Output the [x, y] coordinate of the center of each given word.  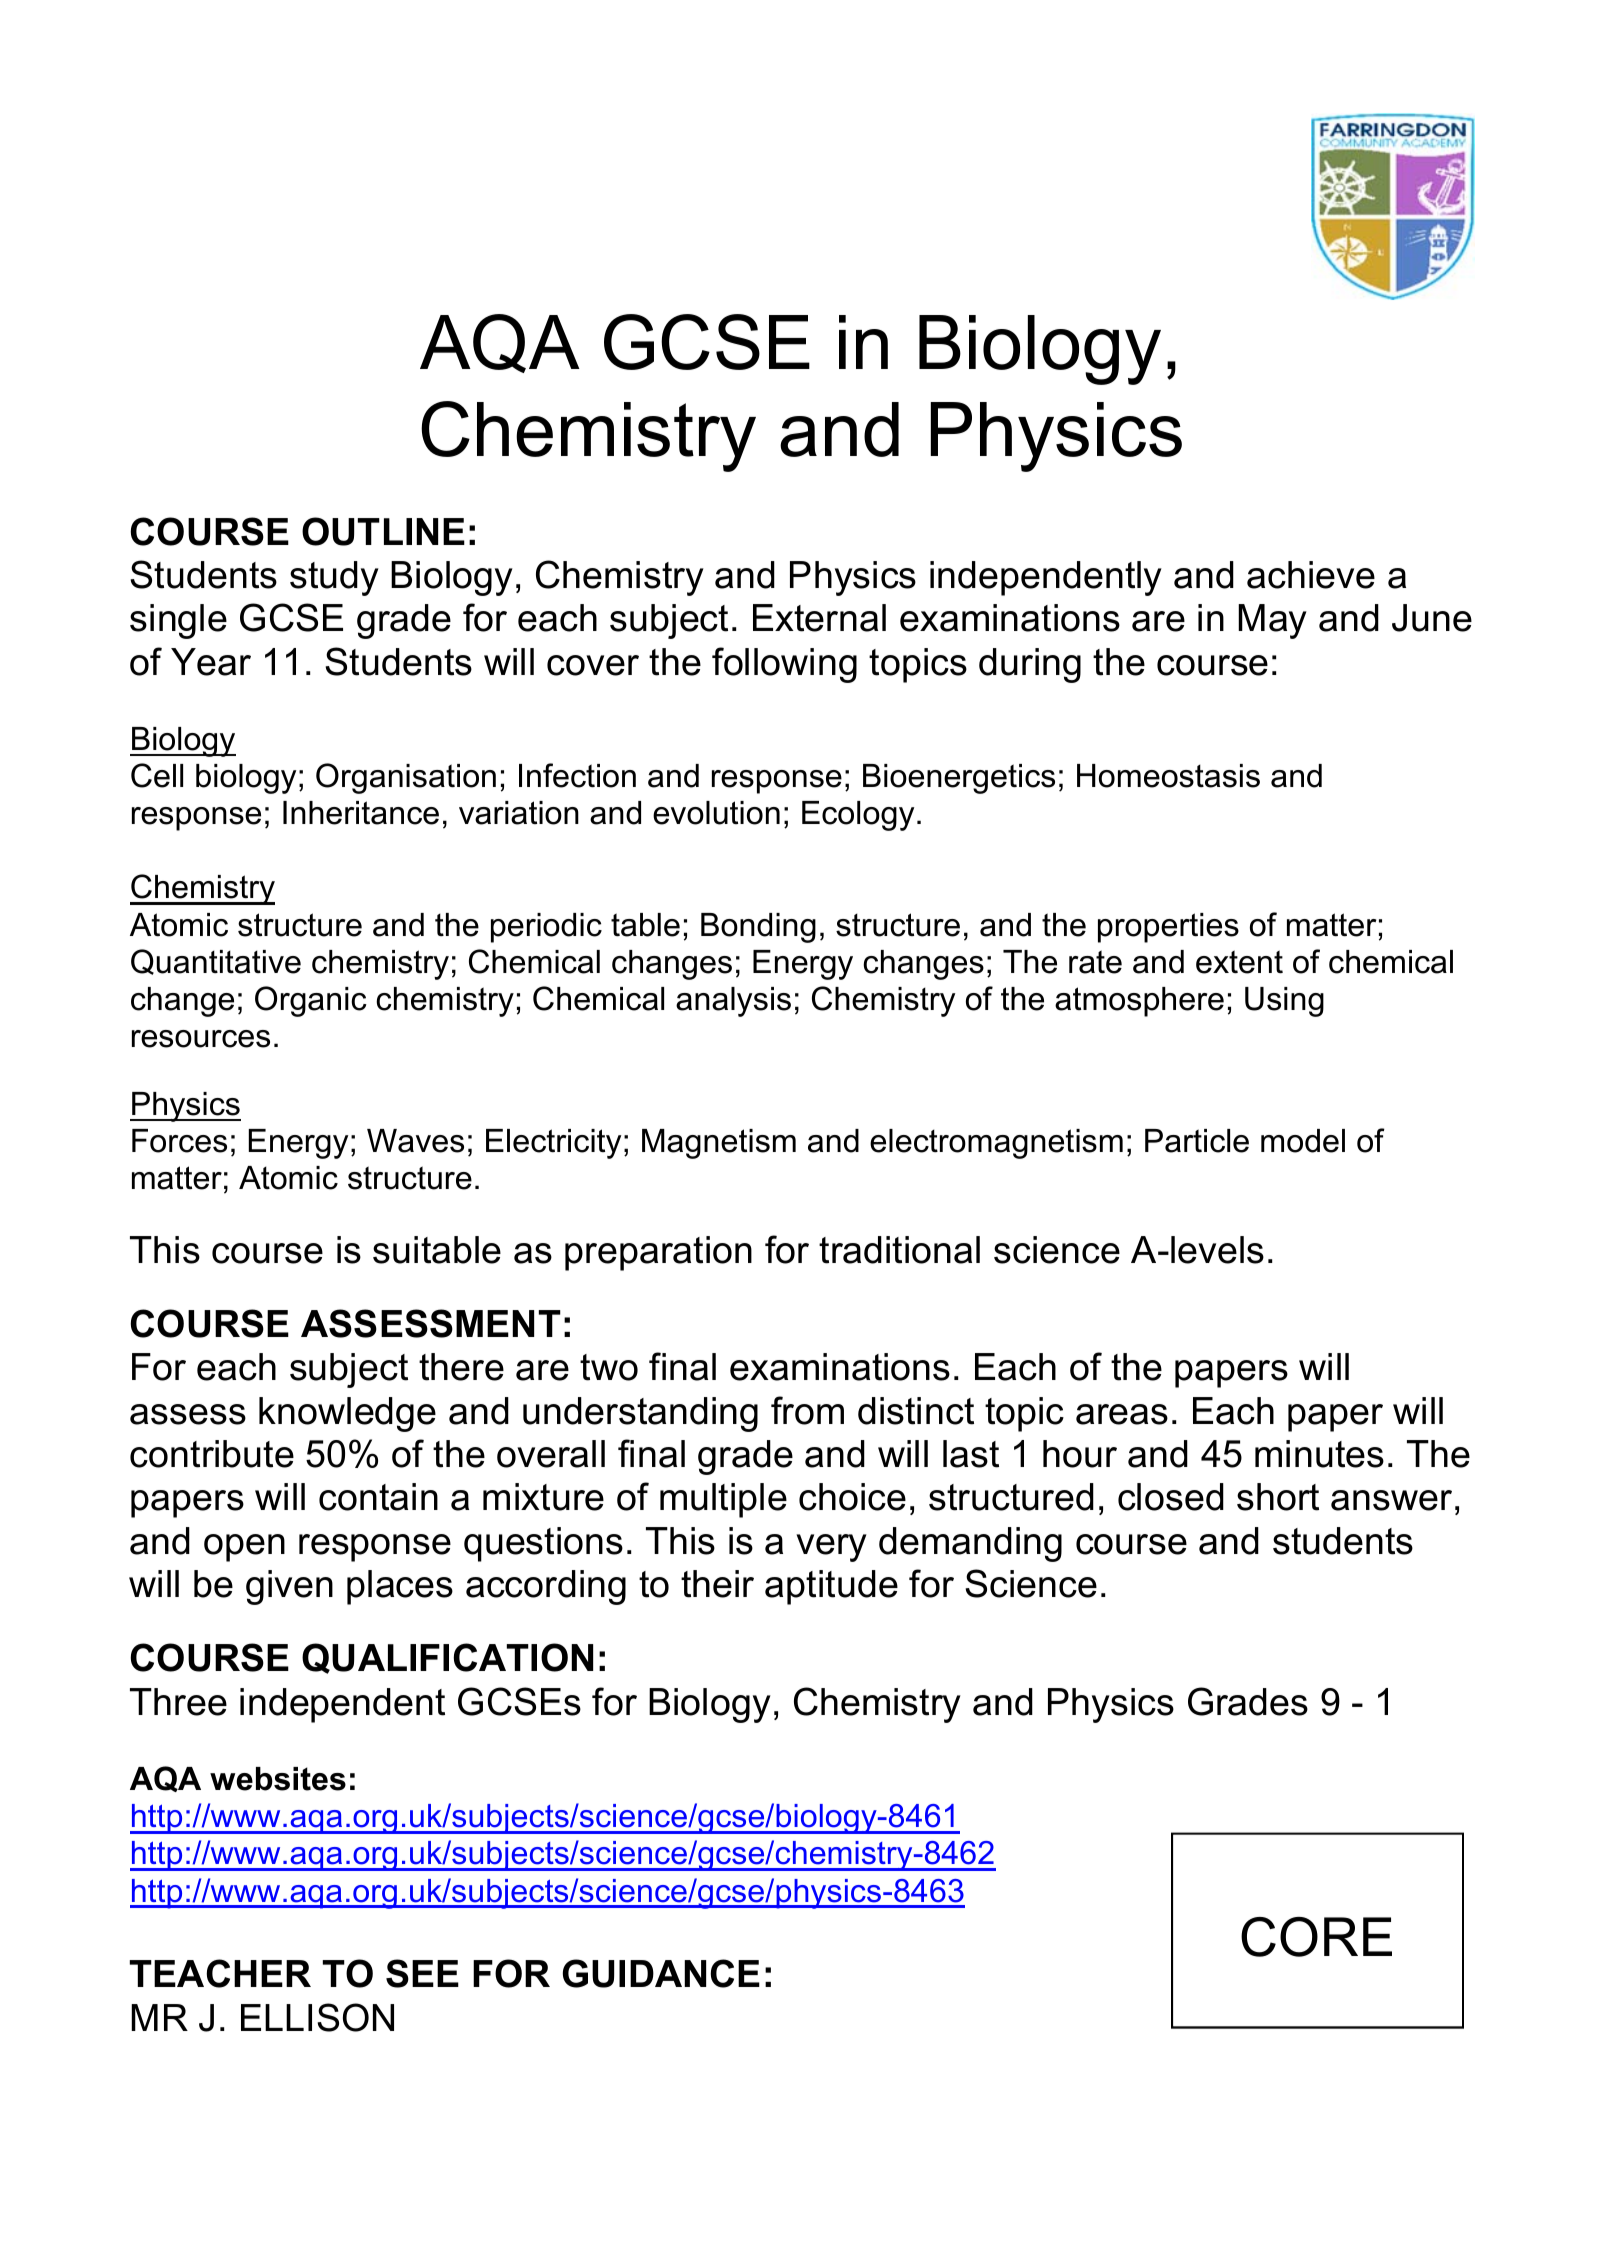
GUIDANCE [661, 1973]
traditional [899, 1250]
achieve [1311, 575]
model [1303, 1141]
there [461, 1367]
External [819, 618]
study [334, 578]
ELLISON [317, 2017]
